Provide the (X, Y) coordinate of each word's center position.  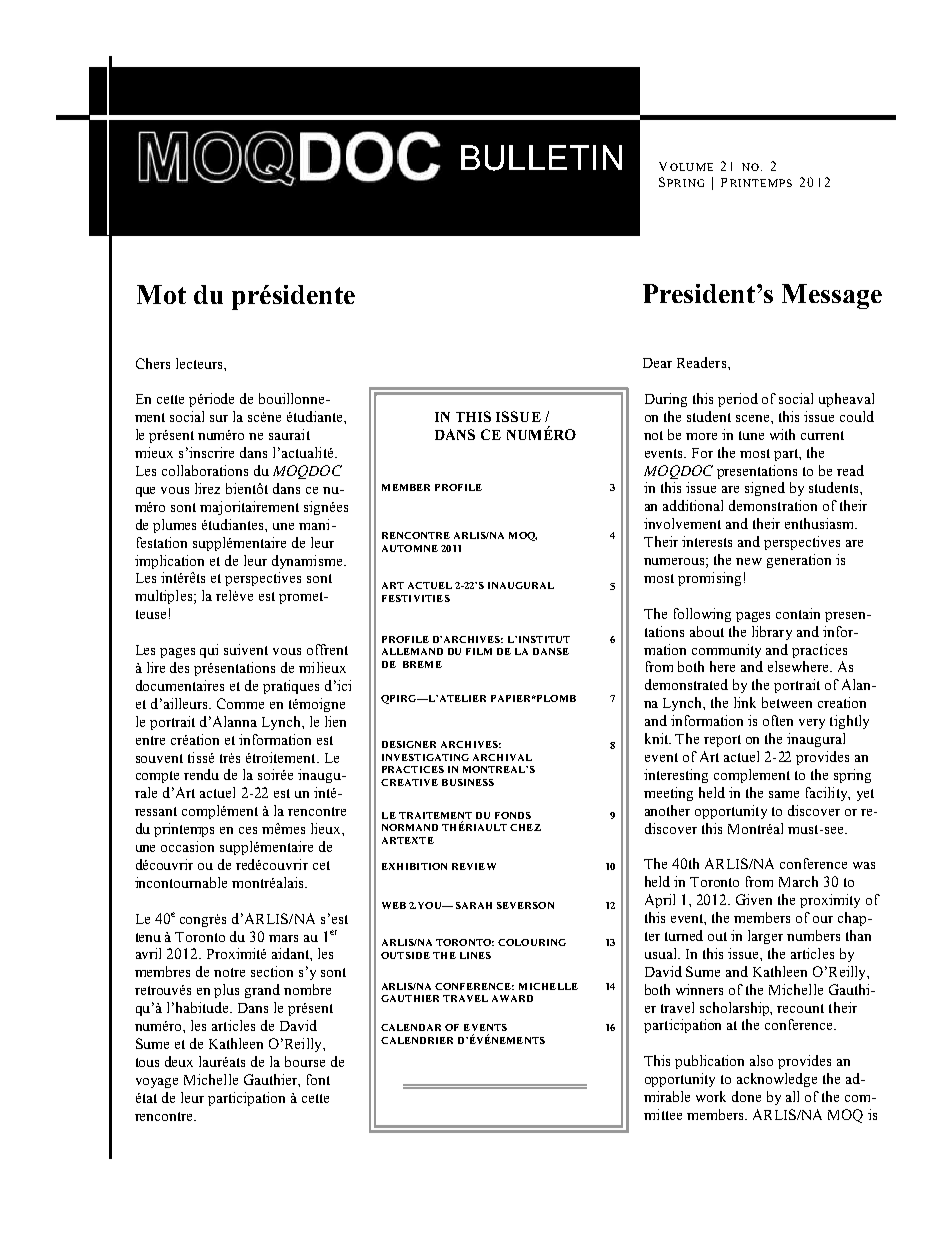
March (798, 881)
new (749, 561)
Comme (240, 703)
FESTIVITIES (416, 598)
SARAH (474, 905)
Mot (161, 294)
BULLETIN (541, 158)
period (738, 400)
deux (179, 1061)
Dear (657, 363)
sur (219, 418)
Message (832, 296)
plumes (174, 526)
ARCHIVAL (502, 757)
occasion (187, 846)
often (778, 720)
